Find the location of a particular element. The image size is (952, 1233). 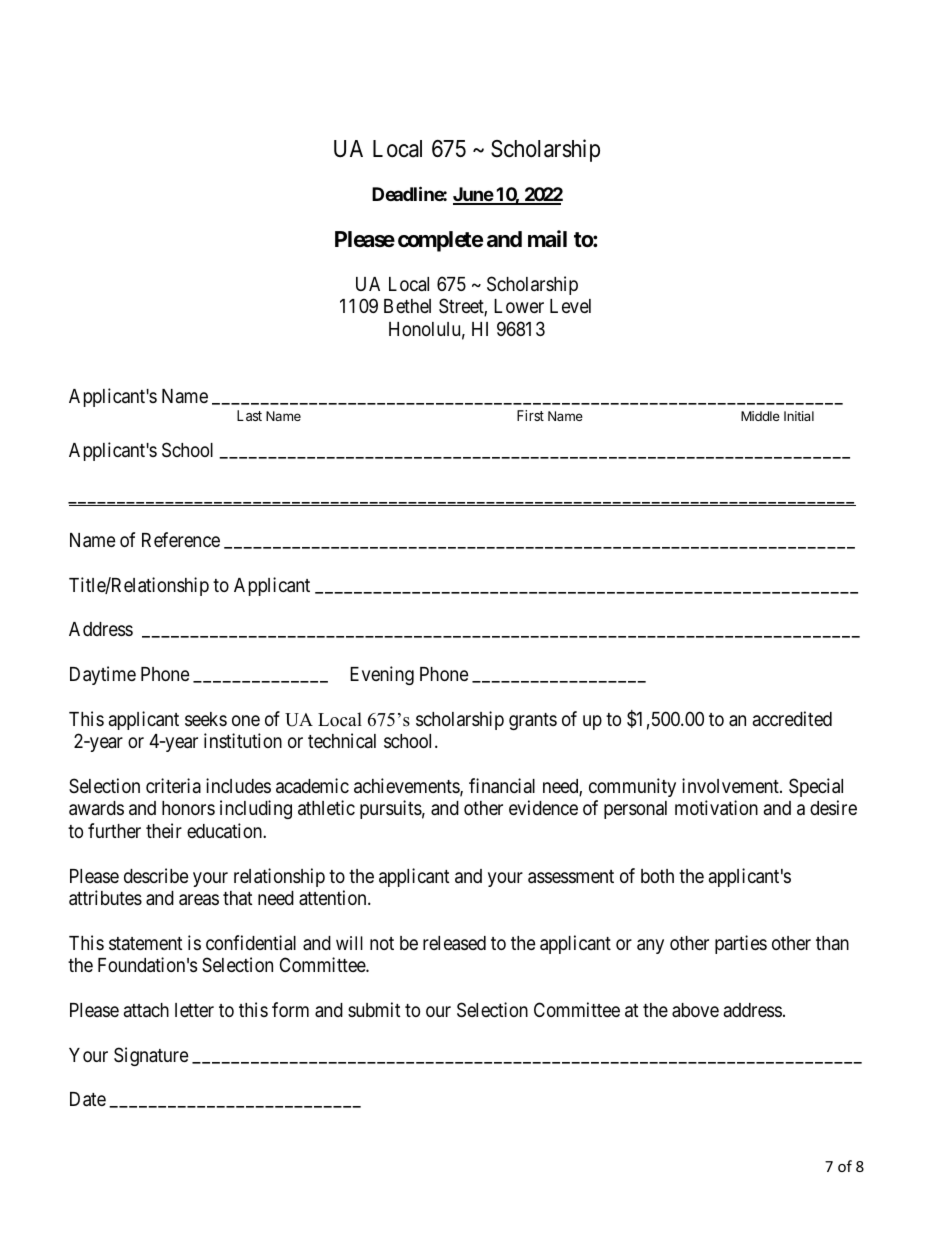

above is located at coordinates (695, 1010).
